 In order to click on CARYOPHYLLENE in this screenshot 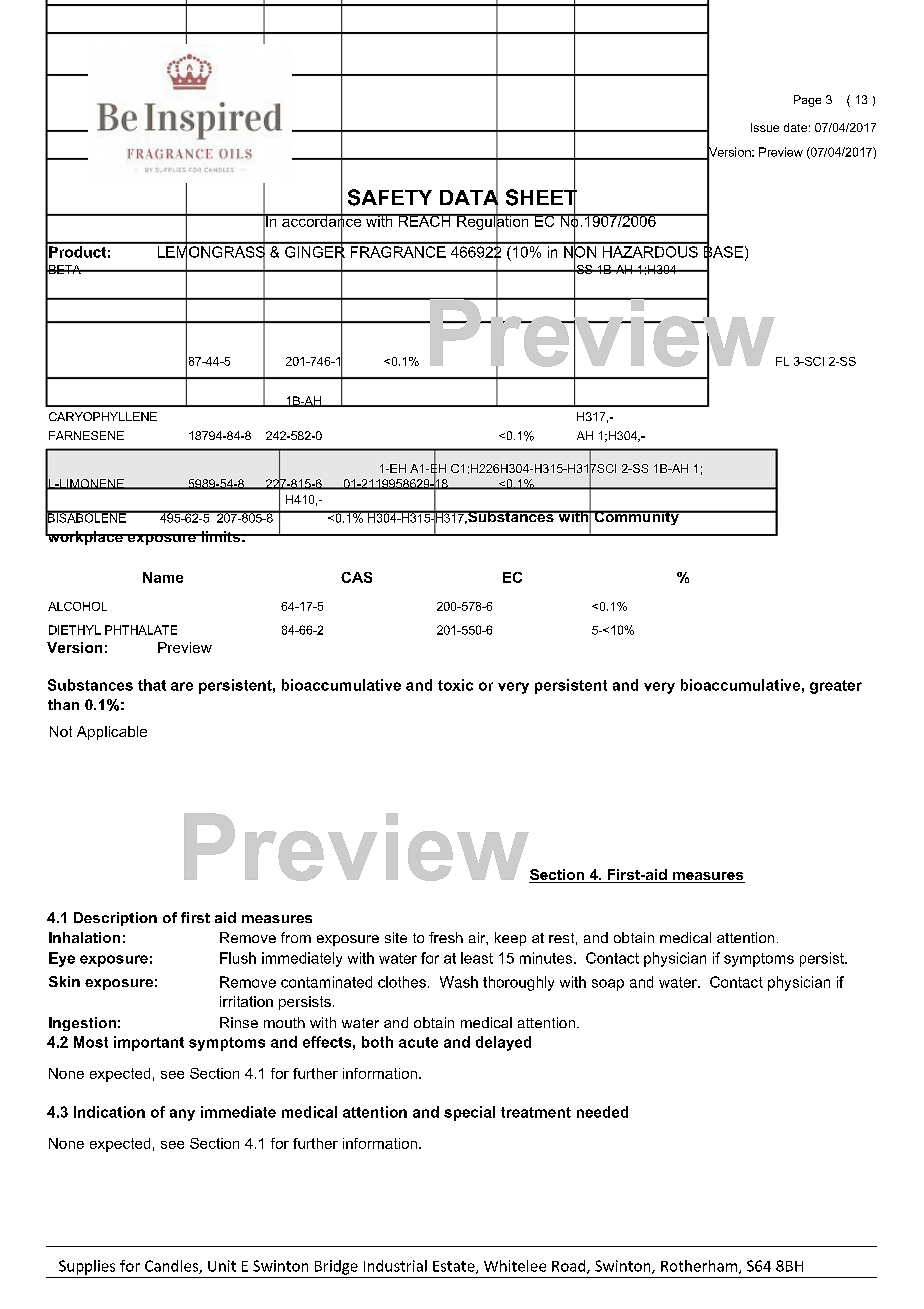, I will do `click(103, 416)`.
